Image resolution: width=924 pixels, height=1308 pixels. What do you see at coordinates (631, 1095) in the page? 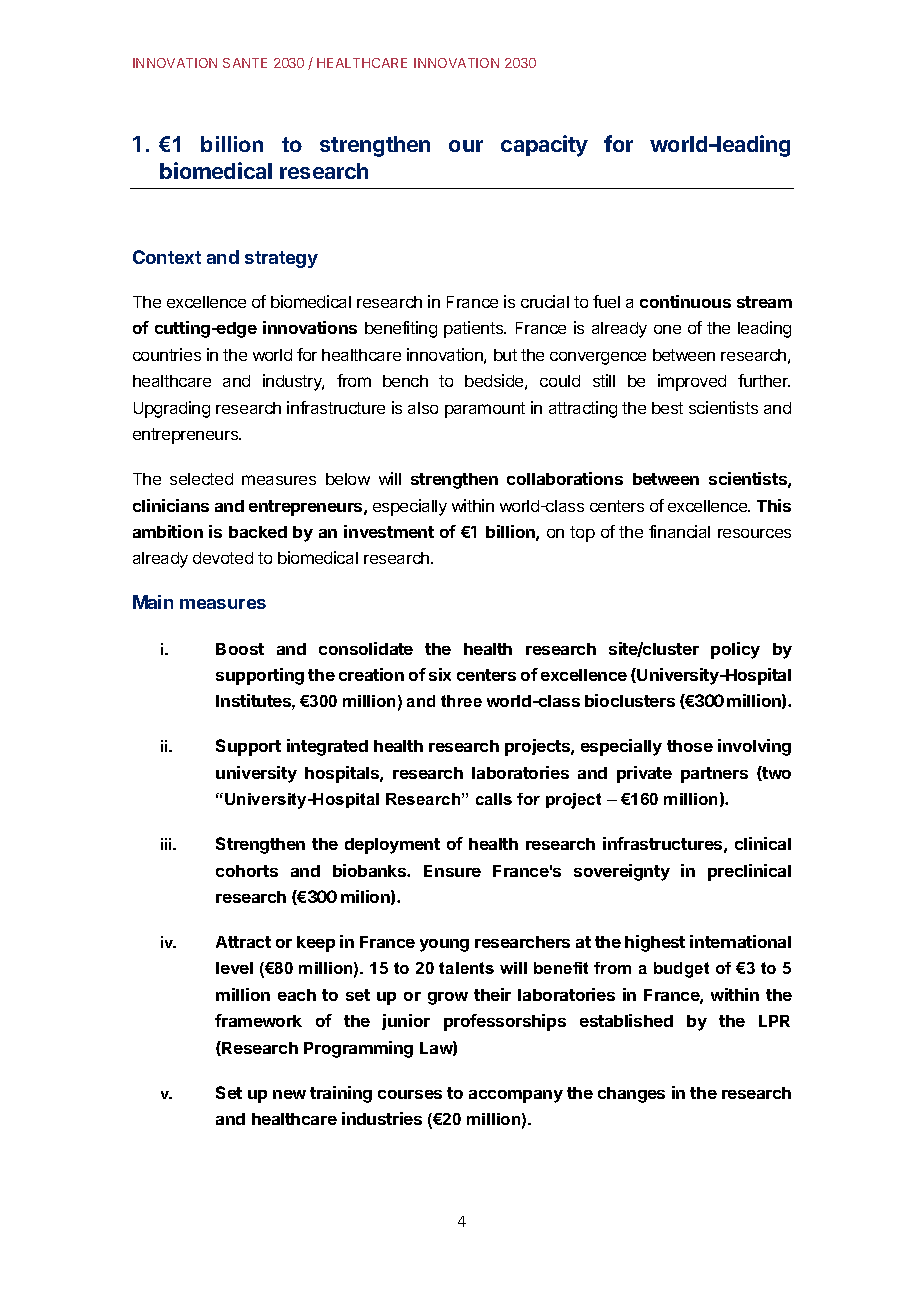
I see `changes` at bounding box center [631, 1095].
